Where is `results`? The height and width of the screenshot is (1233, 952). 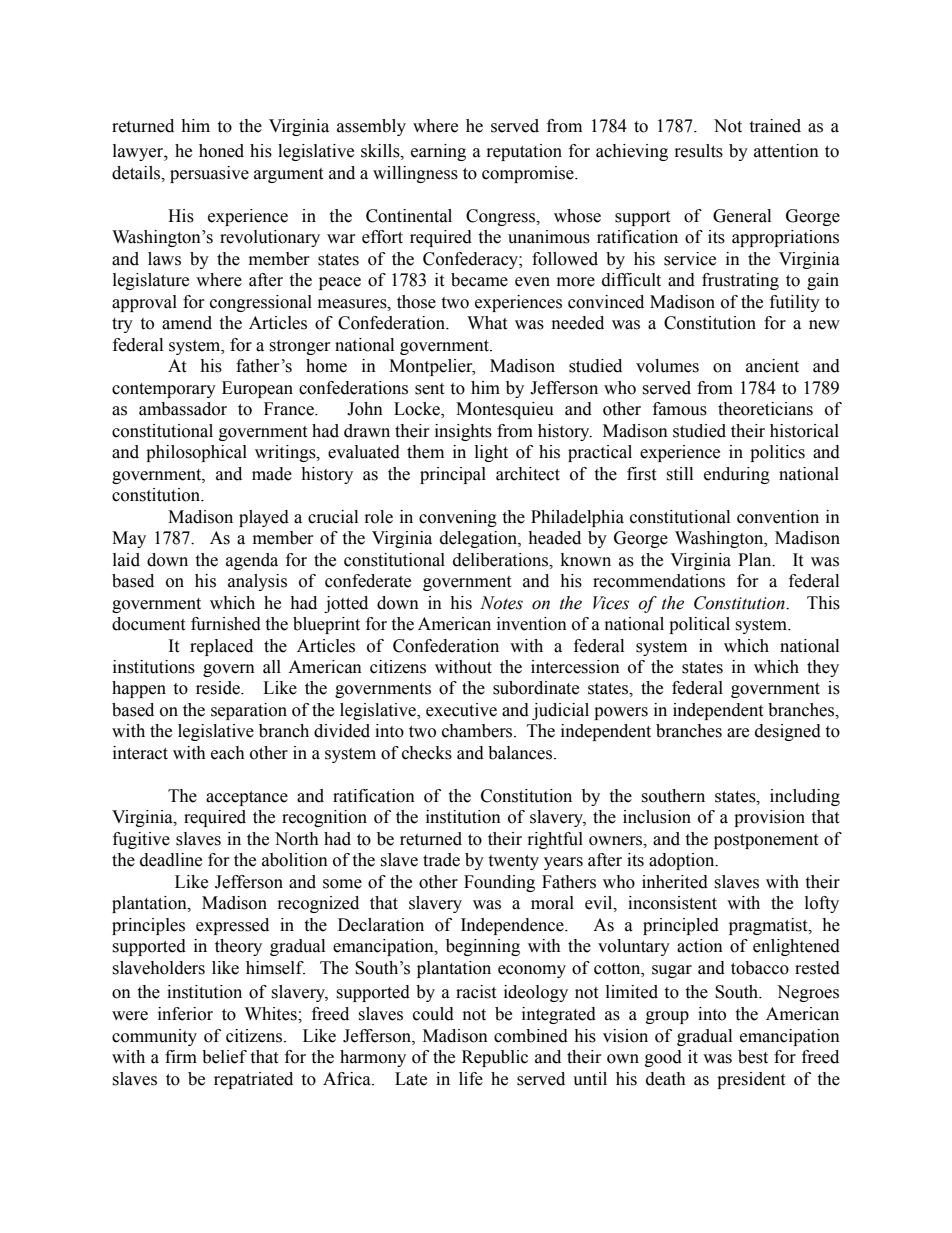 results is located at coordinates (699, 151).
